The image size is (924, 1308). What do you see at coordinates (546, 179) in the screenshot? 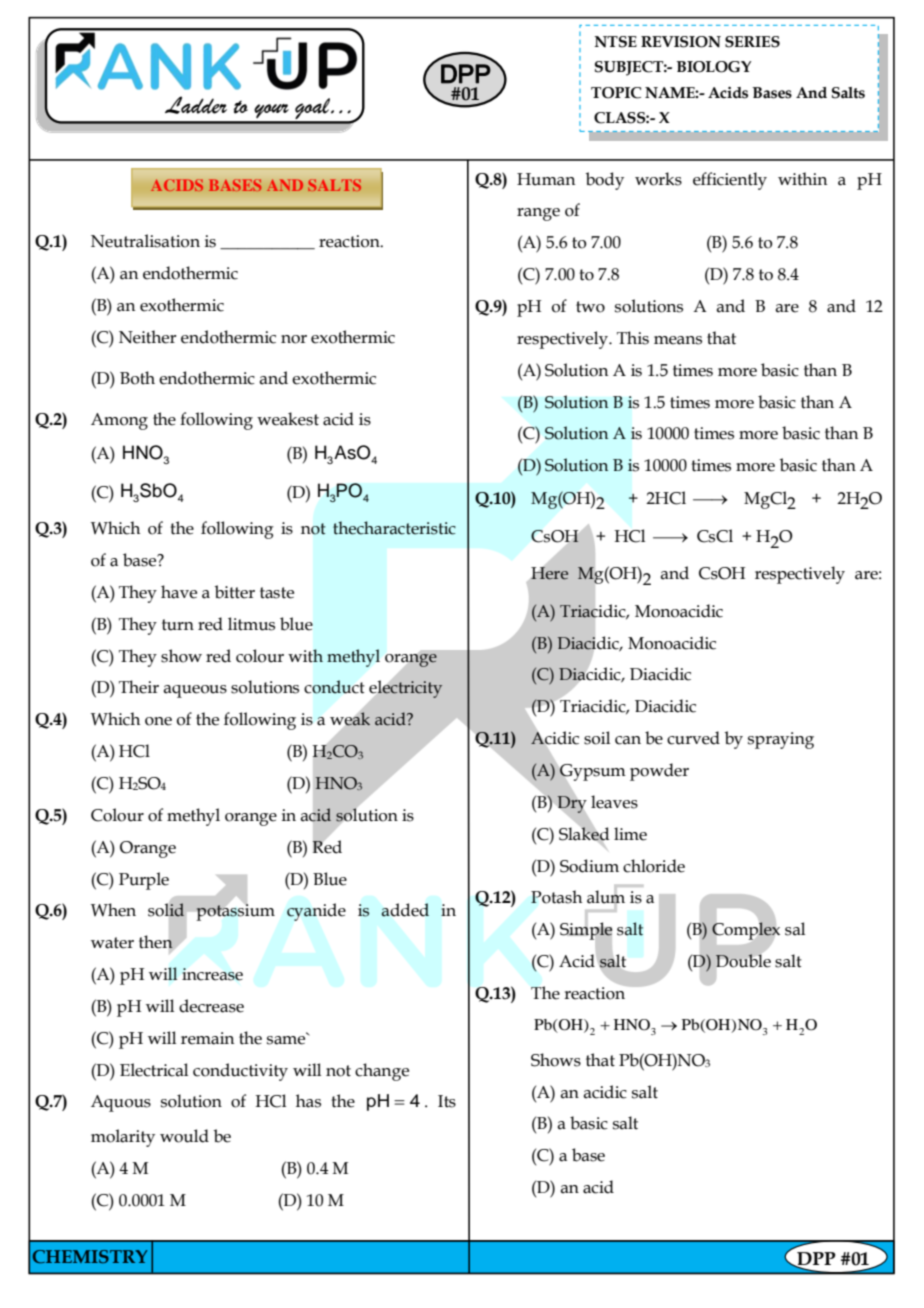
I see `Human` at bounding box center [546, 179].
